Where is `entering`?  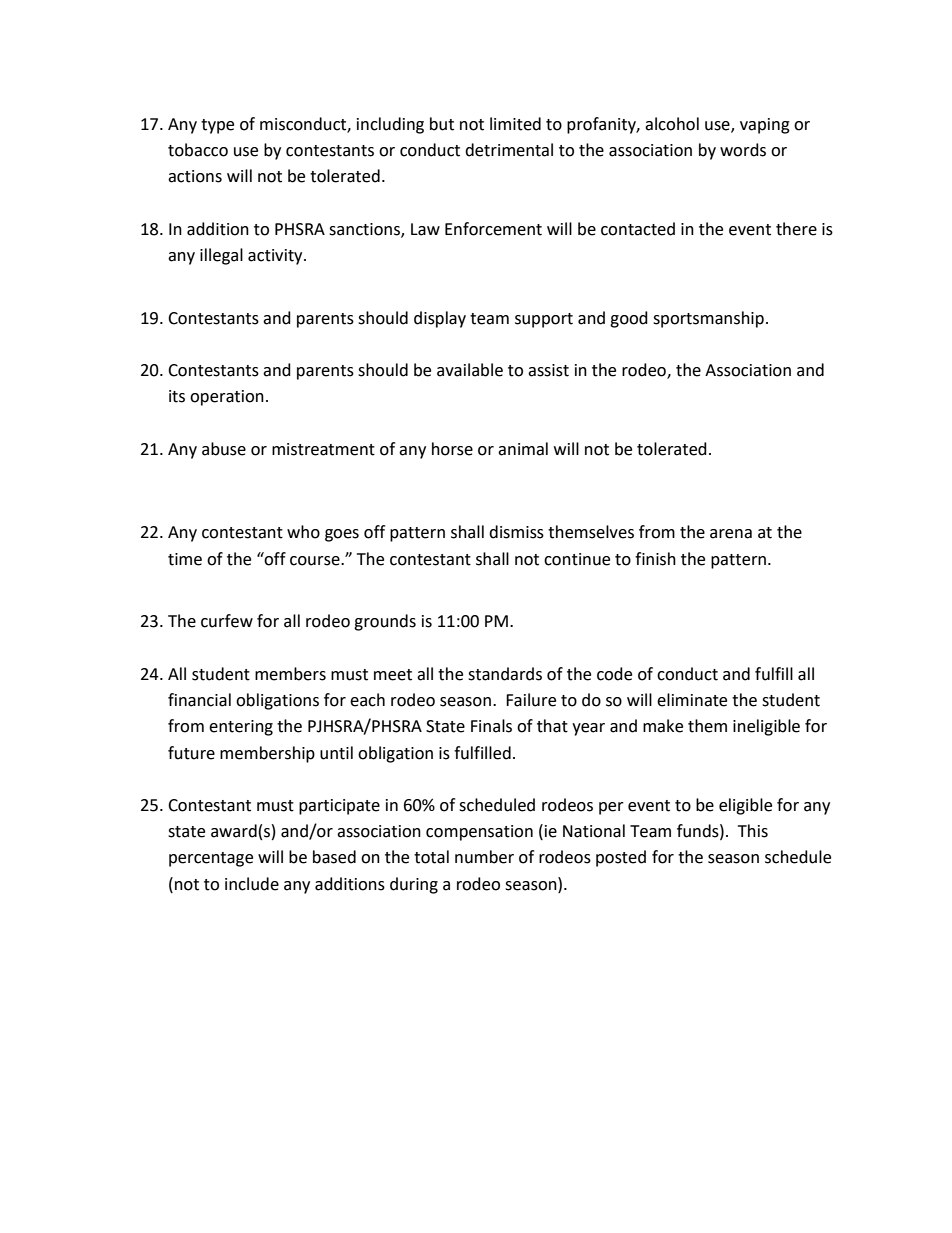
entering is located at coordinates (241, 728).
